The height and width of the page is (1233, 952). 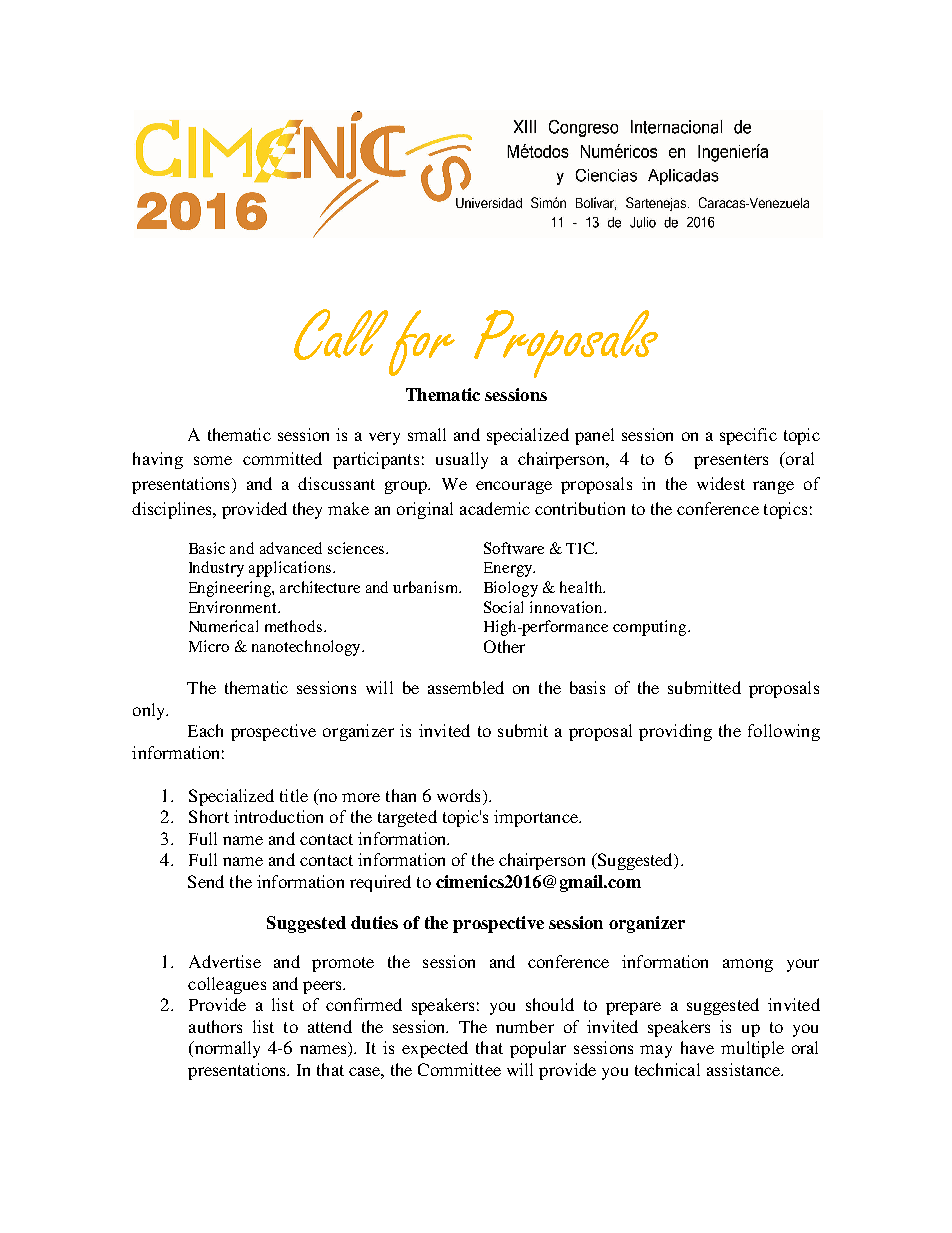 I want to click on Each, so click(x=205, y=730).
